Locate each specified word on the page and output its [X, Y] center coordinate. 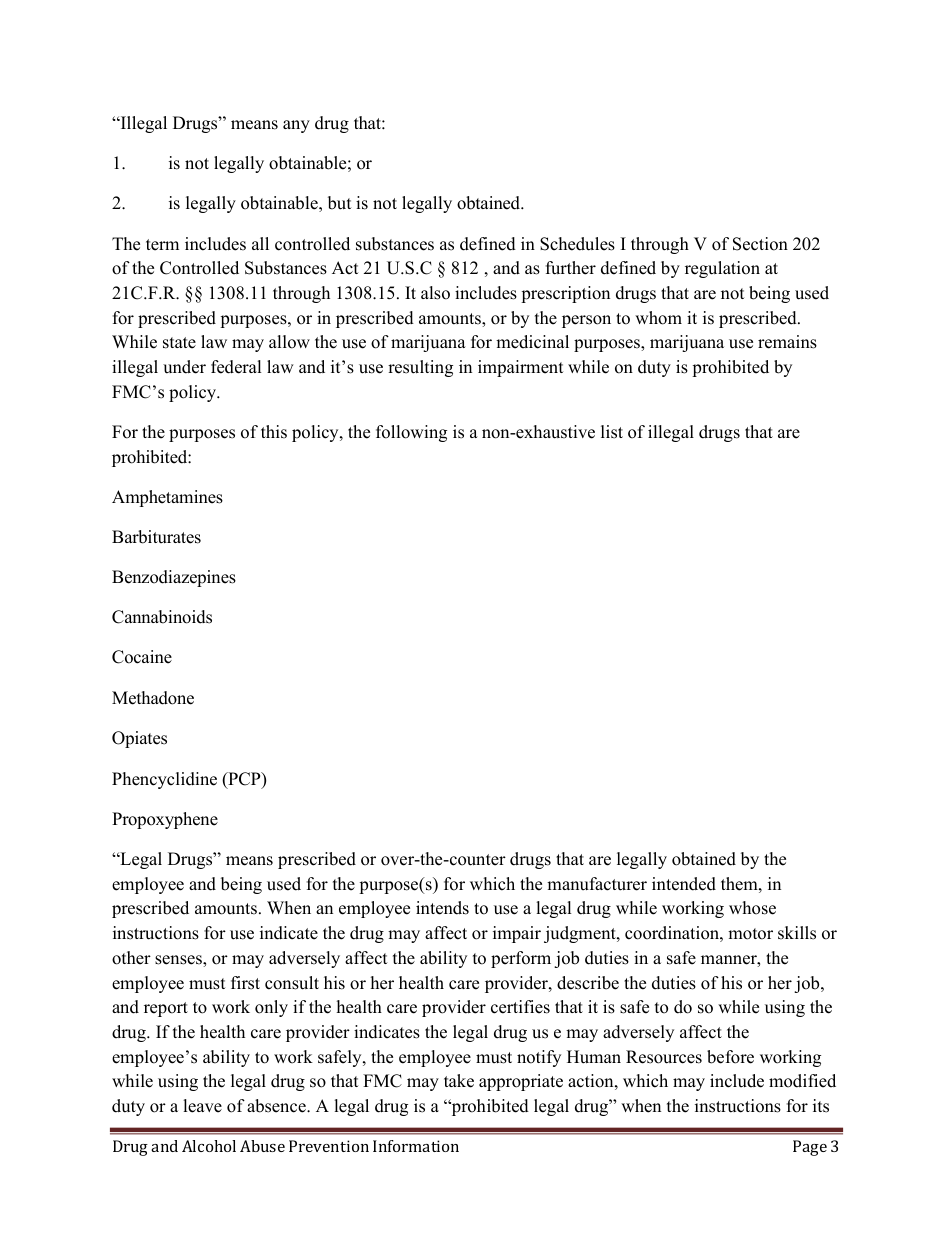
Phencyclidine [164, 780]
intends [442, 908]
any [296, 126]
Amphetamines [167, 498]
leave [202, 1106]
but [340, 203]
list [612, 432]
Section [760, 244]
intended [684, 884]
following [411, 433]
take [459, 1081]
